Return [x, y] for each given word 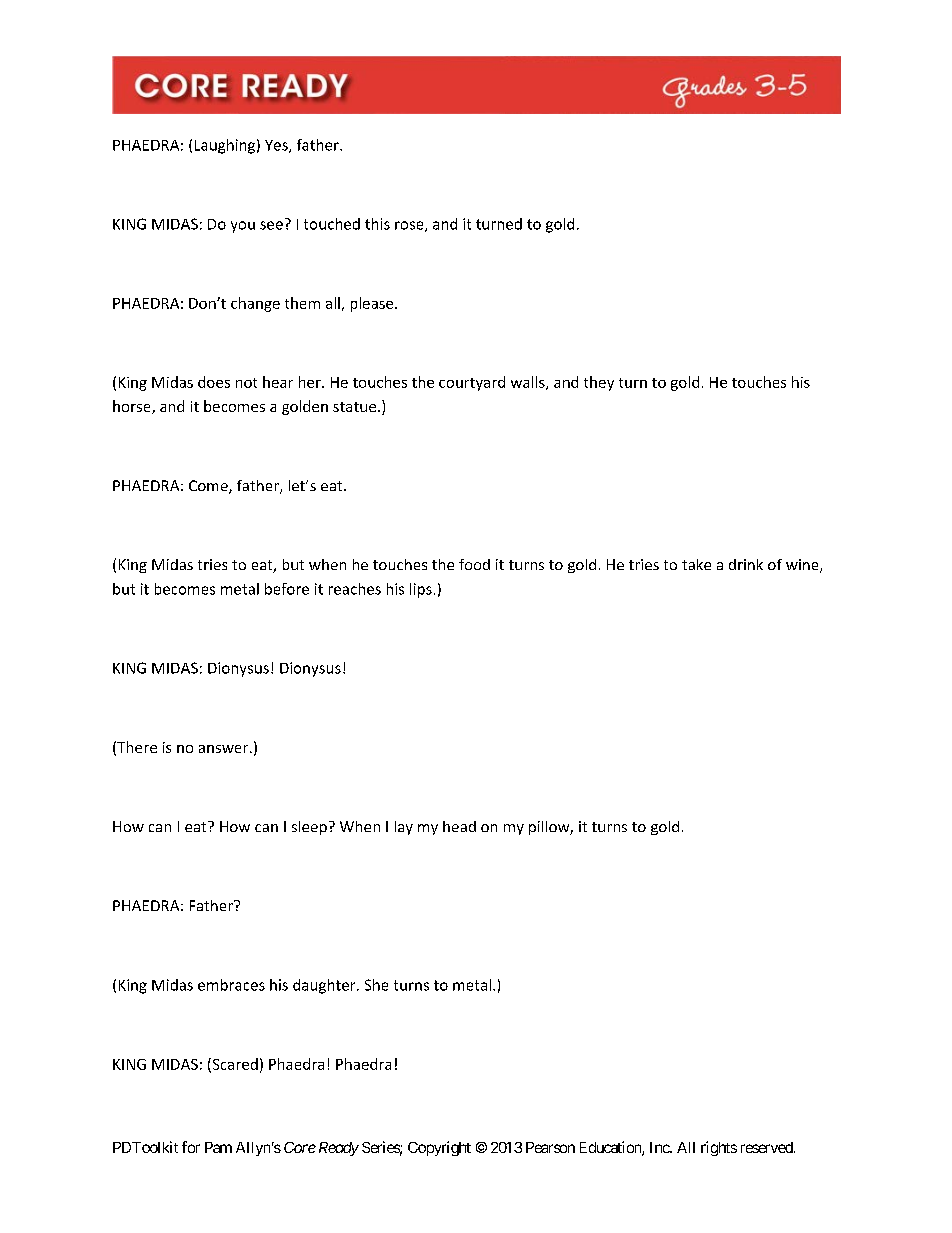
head [459, 826]
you [243, 227]
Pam [218, 1147]
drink [746, 564]
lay [404, 828]
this [377, 224]
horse [133, 407]
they [599, 383]
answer [225, 749]
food [474, 564]
